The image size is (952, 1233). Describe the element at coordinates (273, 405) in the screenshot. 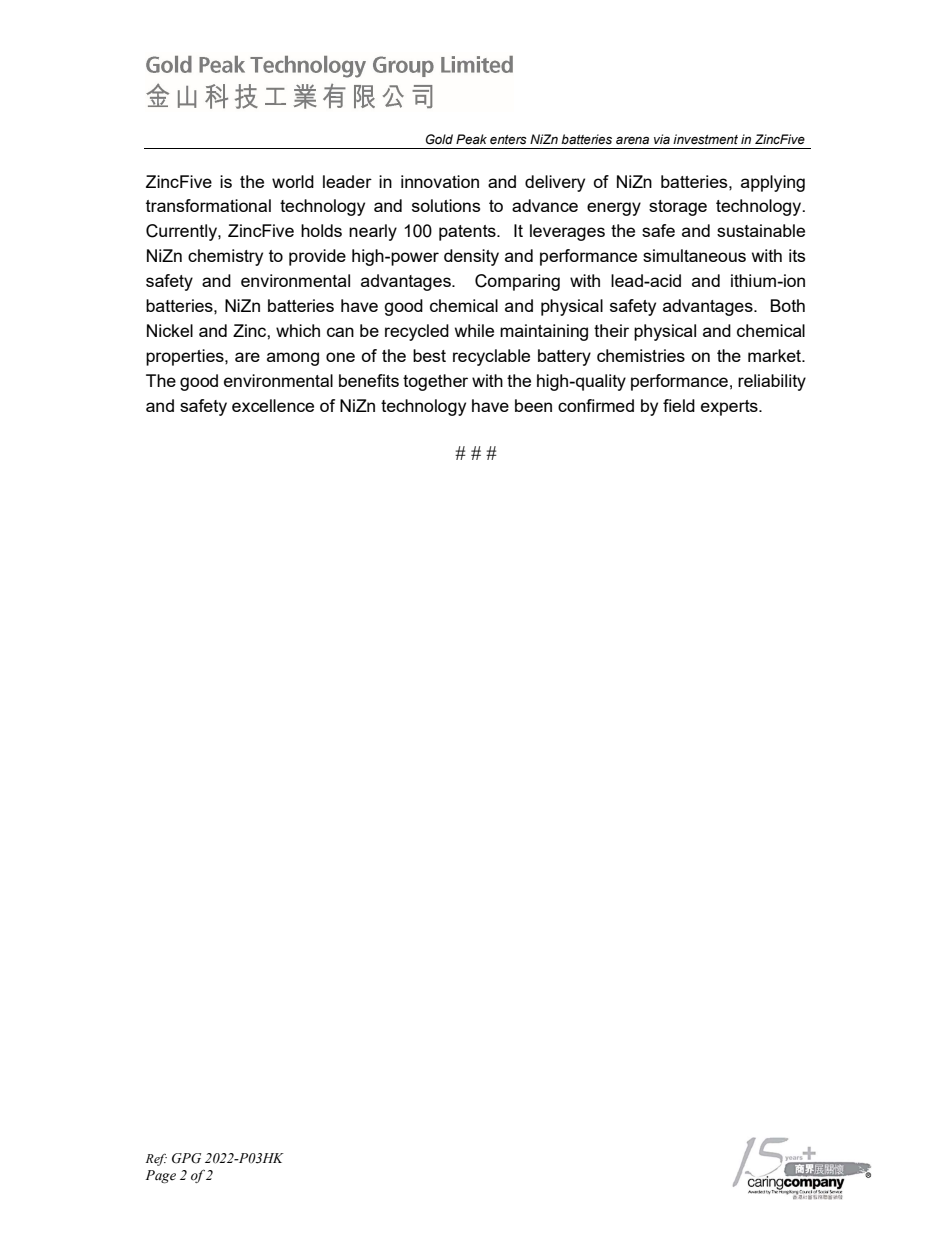

I see `excellence` at that location.
